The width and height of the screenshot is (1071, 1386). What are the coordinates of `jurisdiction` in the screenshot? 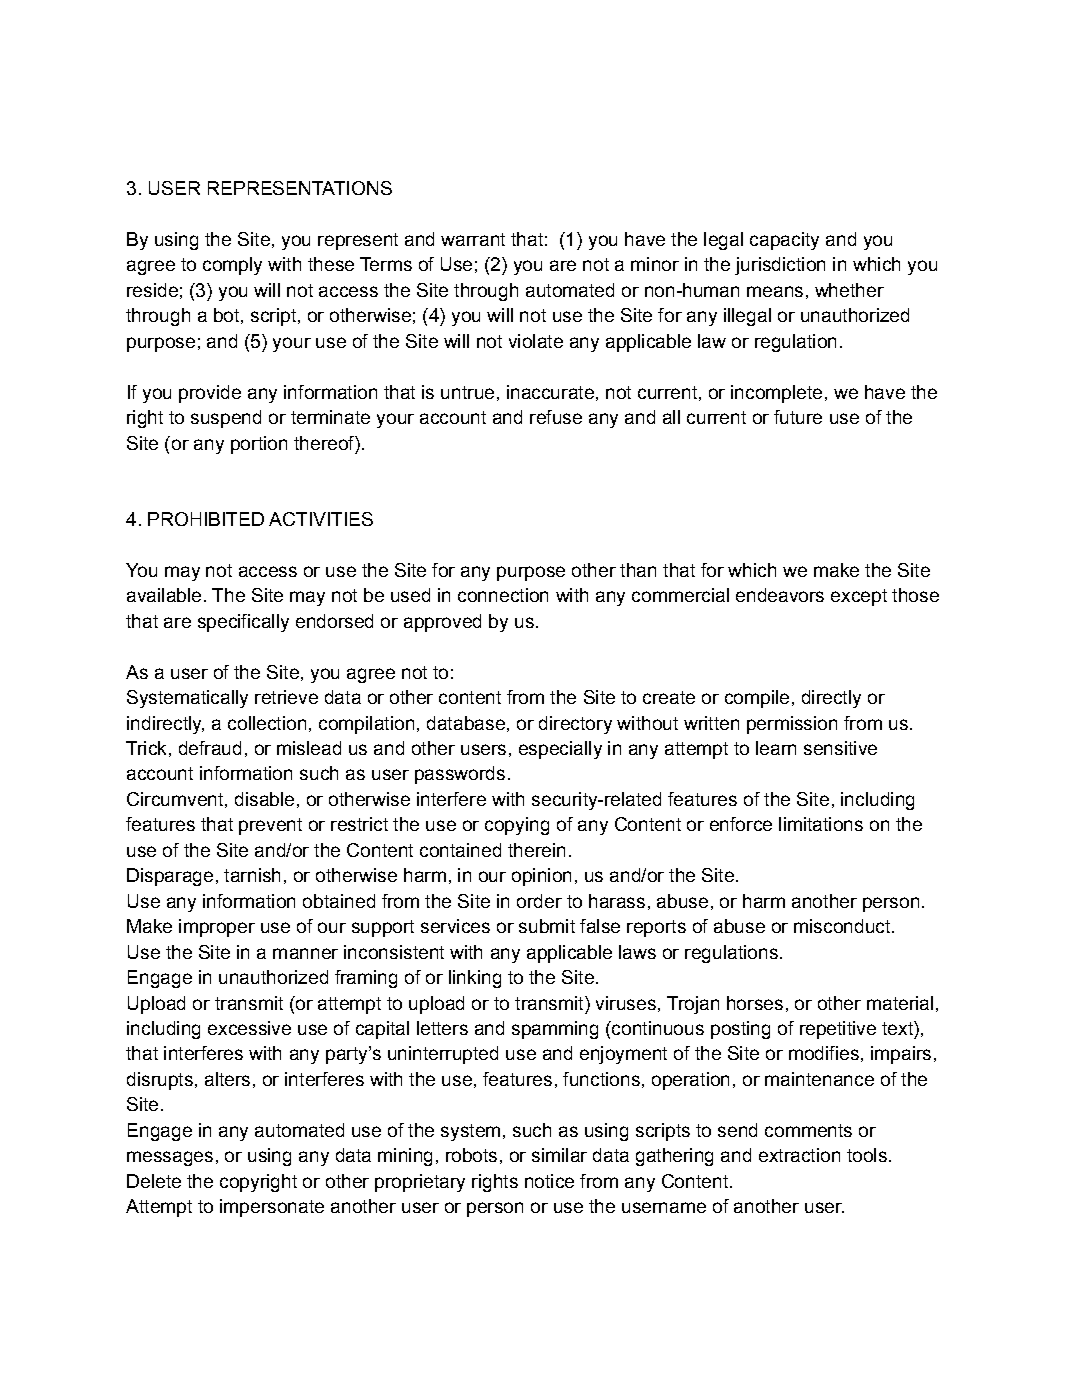 It's located at (780, 266).
